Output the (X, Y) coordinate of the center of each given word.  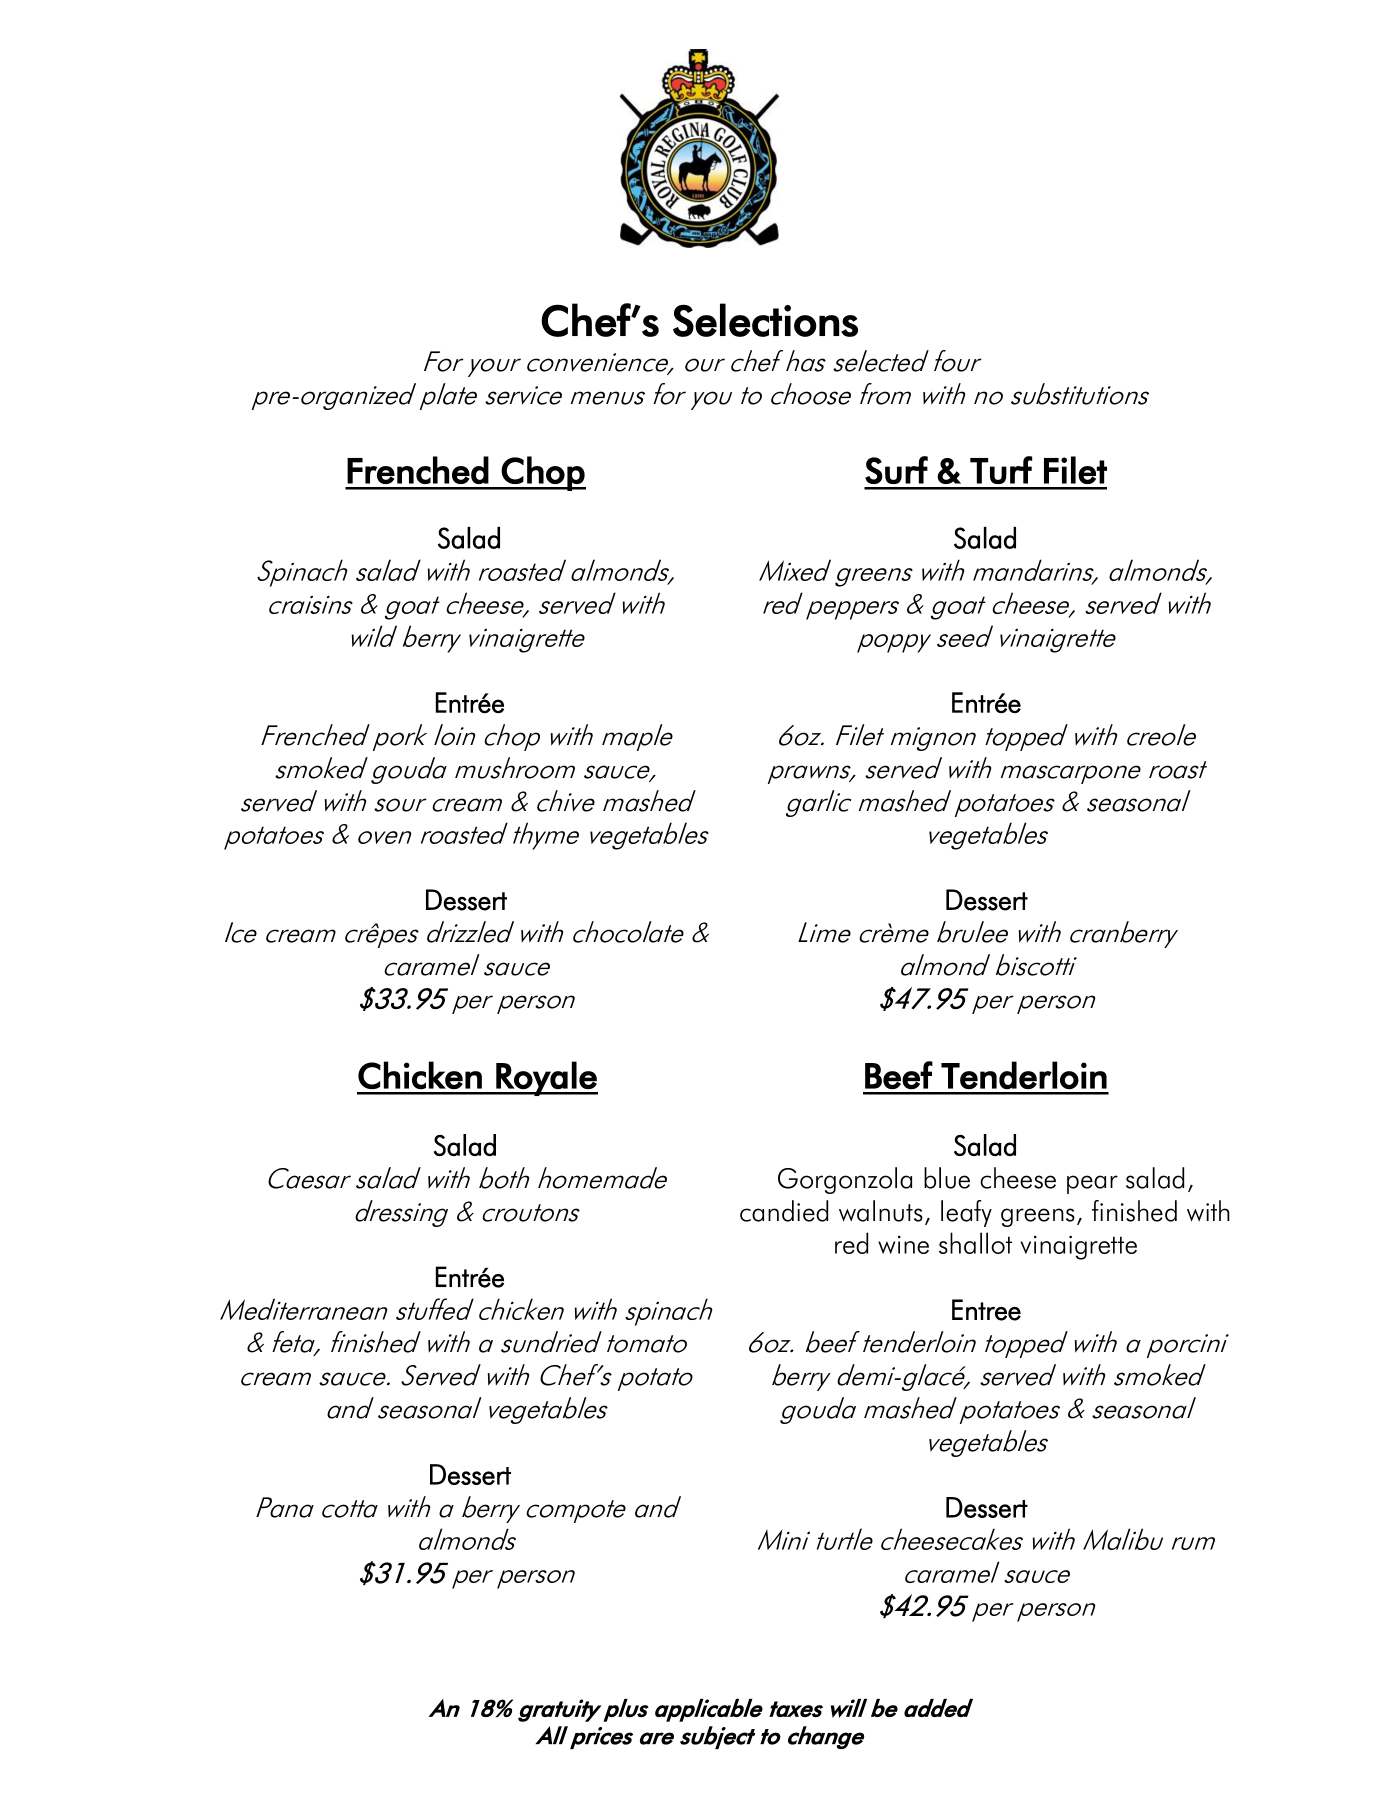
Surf (896, 470)
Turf (1001, 470)
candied (784, 1211)
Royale (546, 1078)
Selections (765, 320)
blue (947, 1178)
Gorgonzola (845, 1180)
